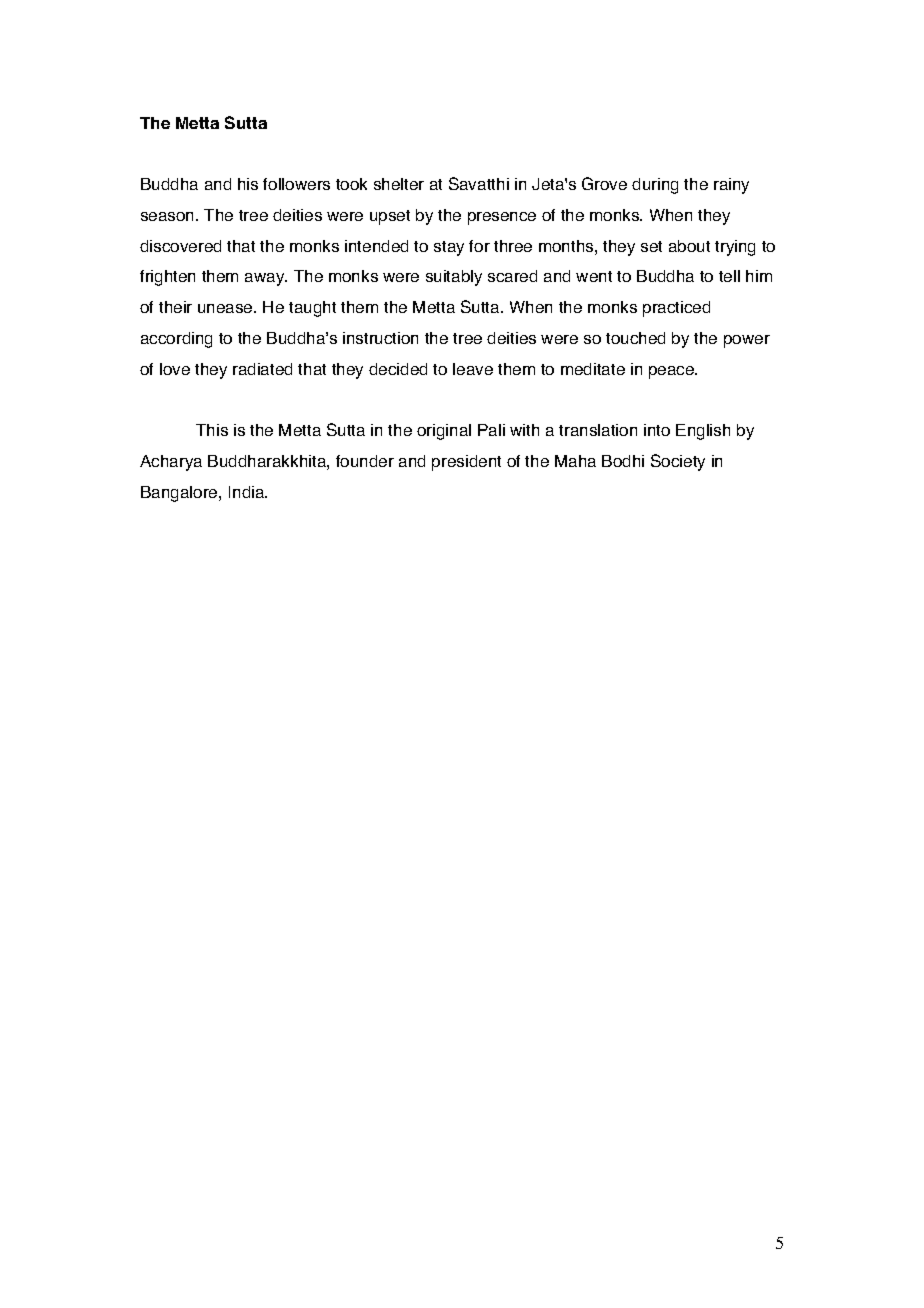 The height and width of the image is (1308, 924). I want to click on Pali, so click(491, 430).
